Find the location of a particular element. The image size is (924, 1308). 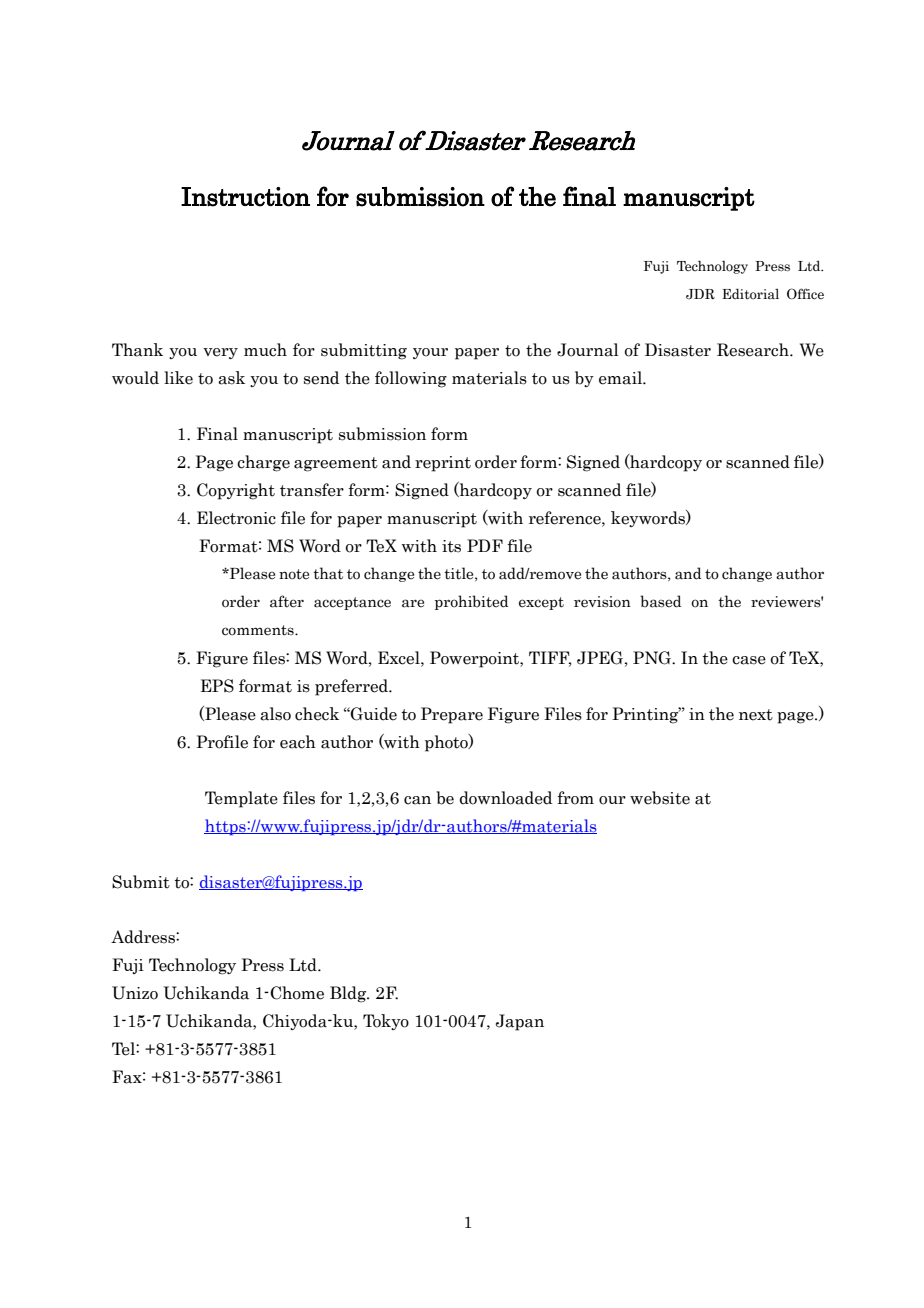

Copyright is located at coordinates (236, 491).
